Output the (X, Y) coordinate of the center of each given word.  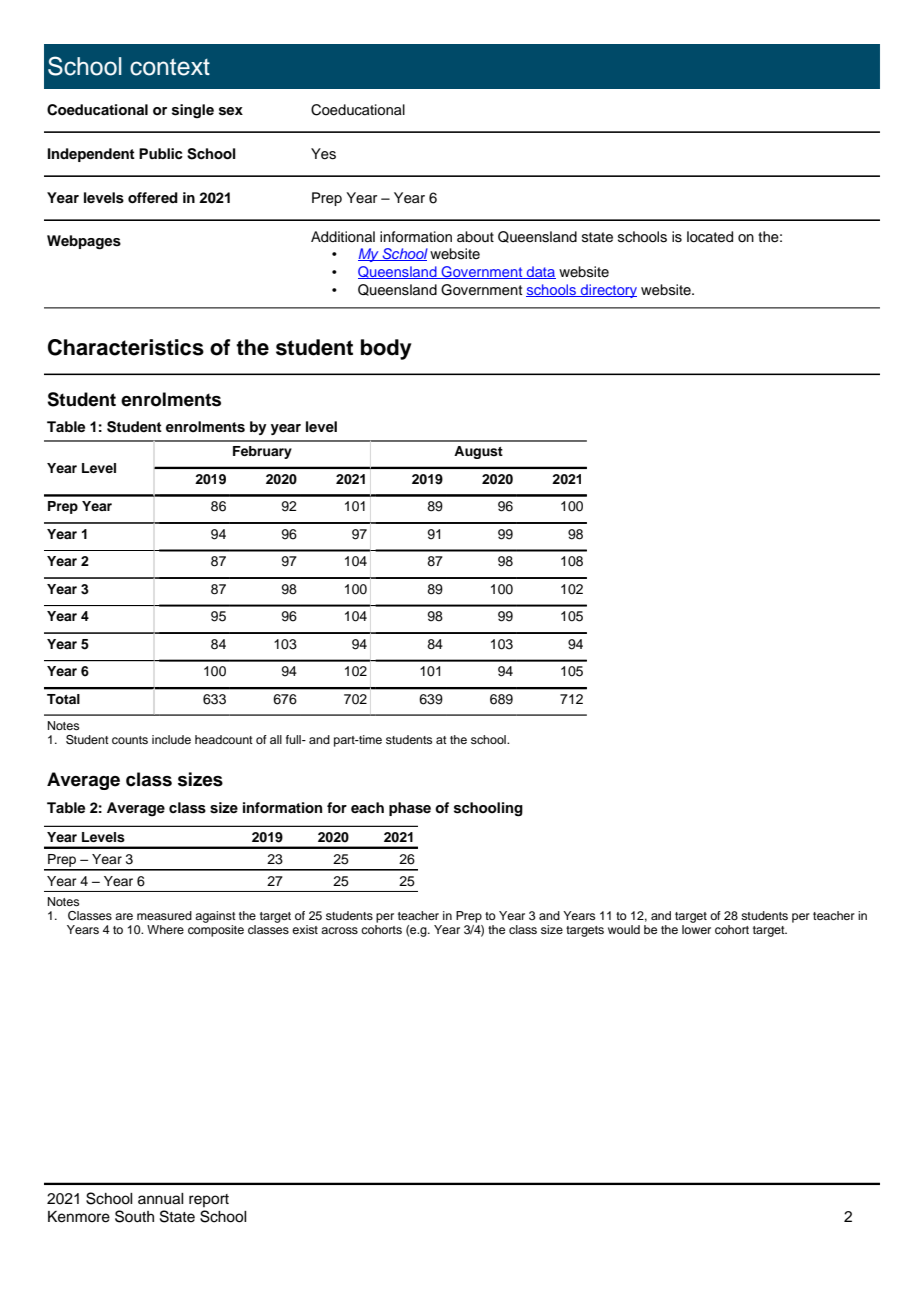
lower (696, 929)
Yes (323, 154)
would (624, 929)
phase (410, 809)
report (209, 1200)
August (478, 452)
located (710, 237)
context (170, 67)
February (262, 452)
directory (608, 291)
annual (161, 1199)
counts (130, 740)
